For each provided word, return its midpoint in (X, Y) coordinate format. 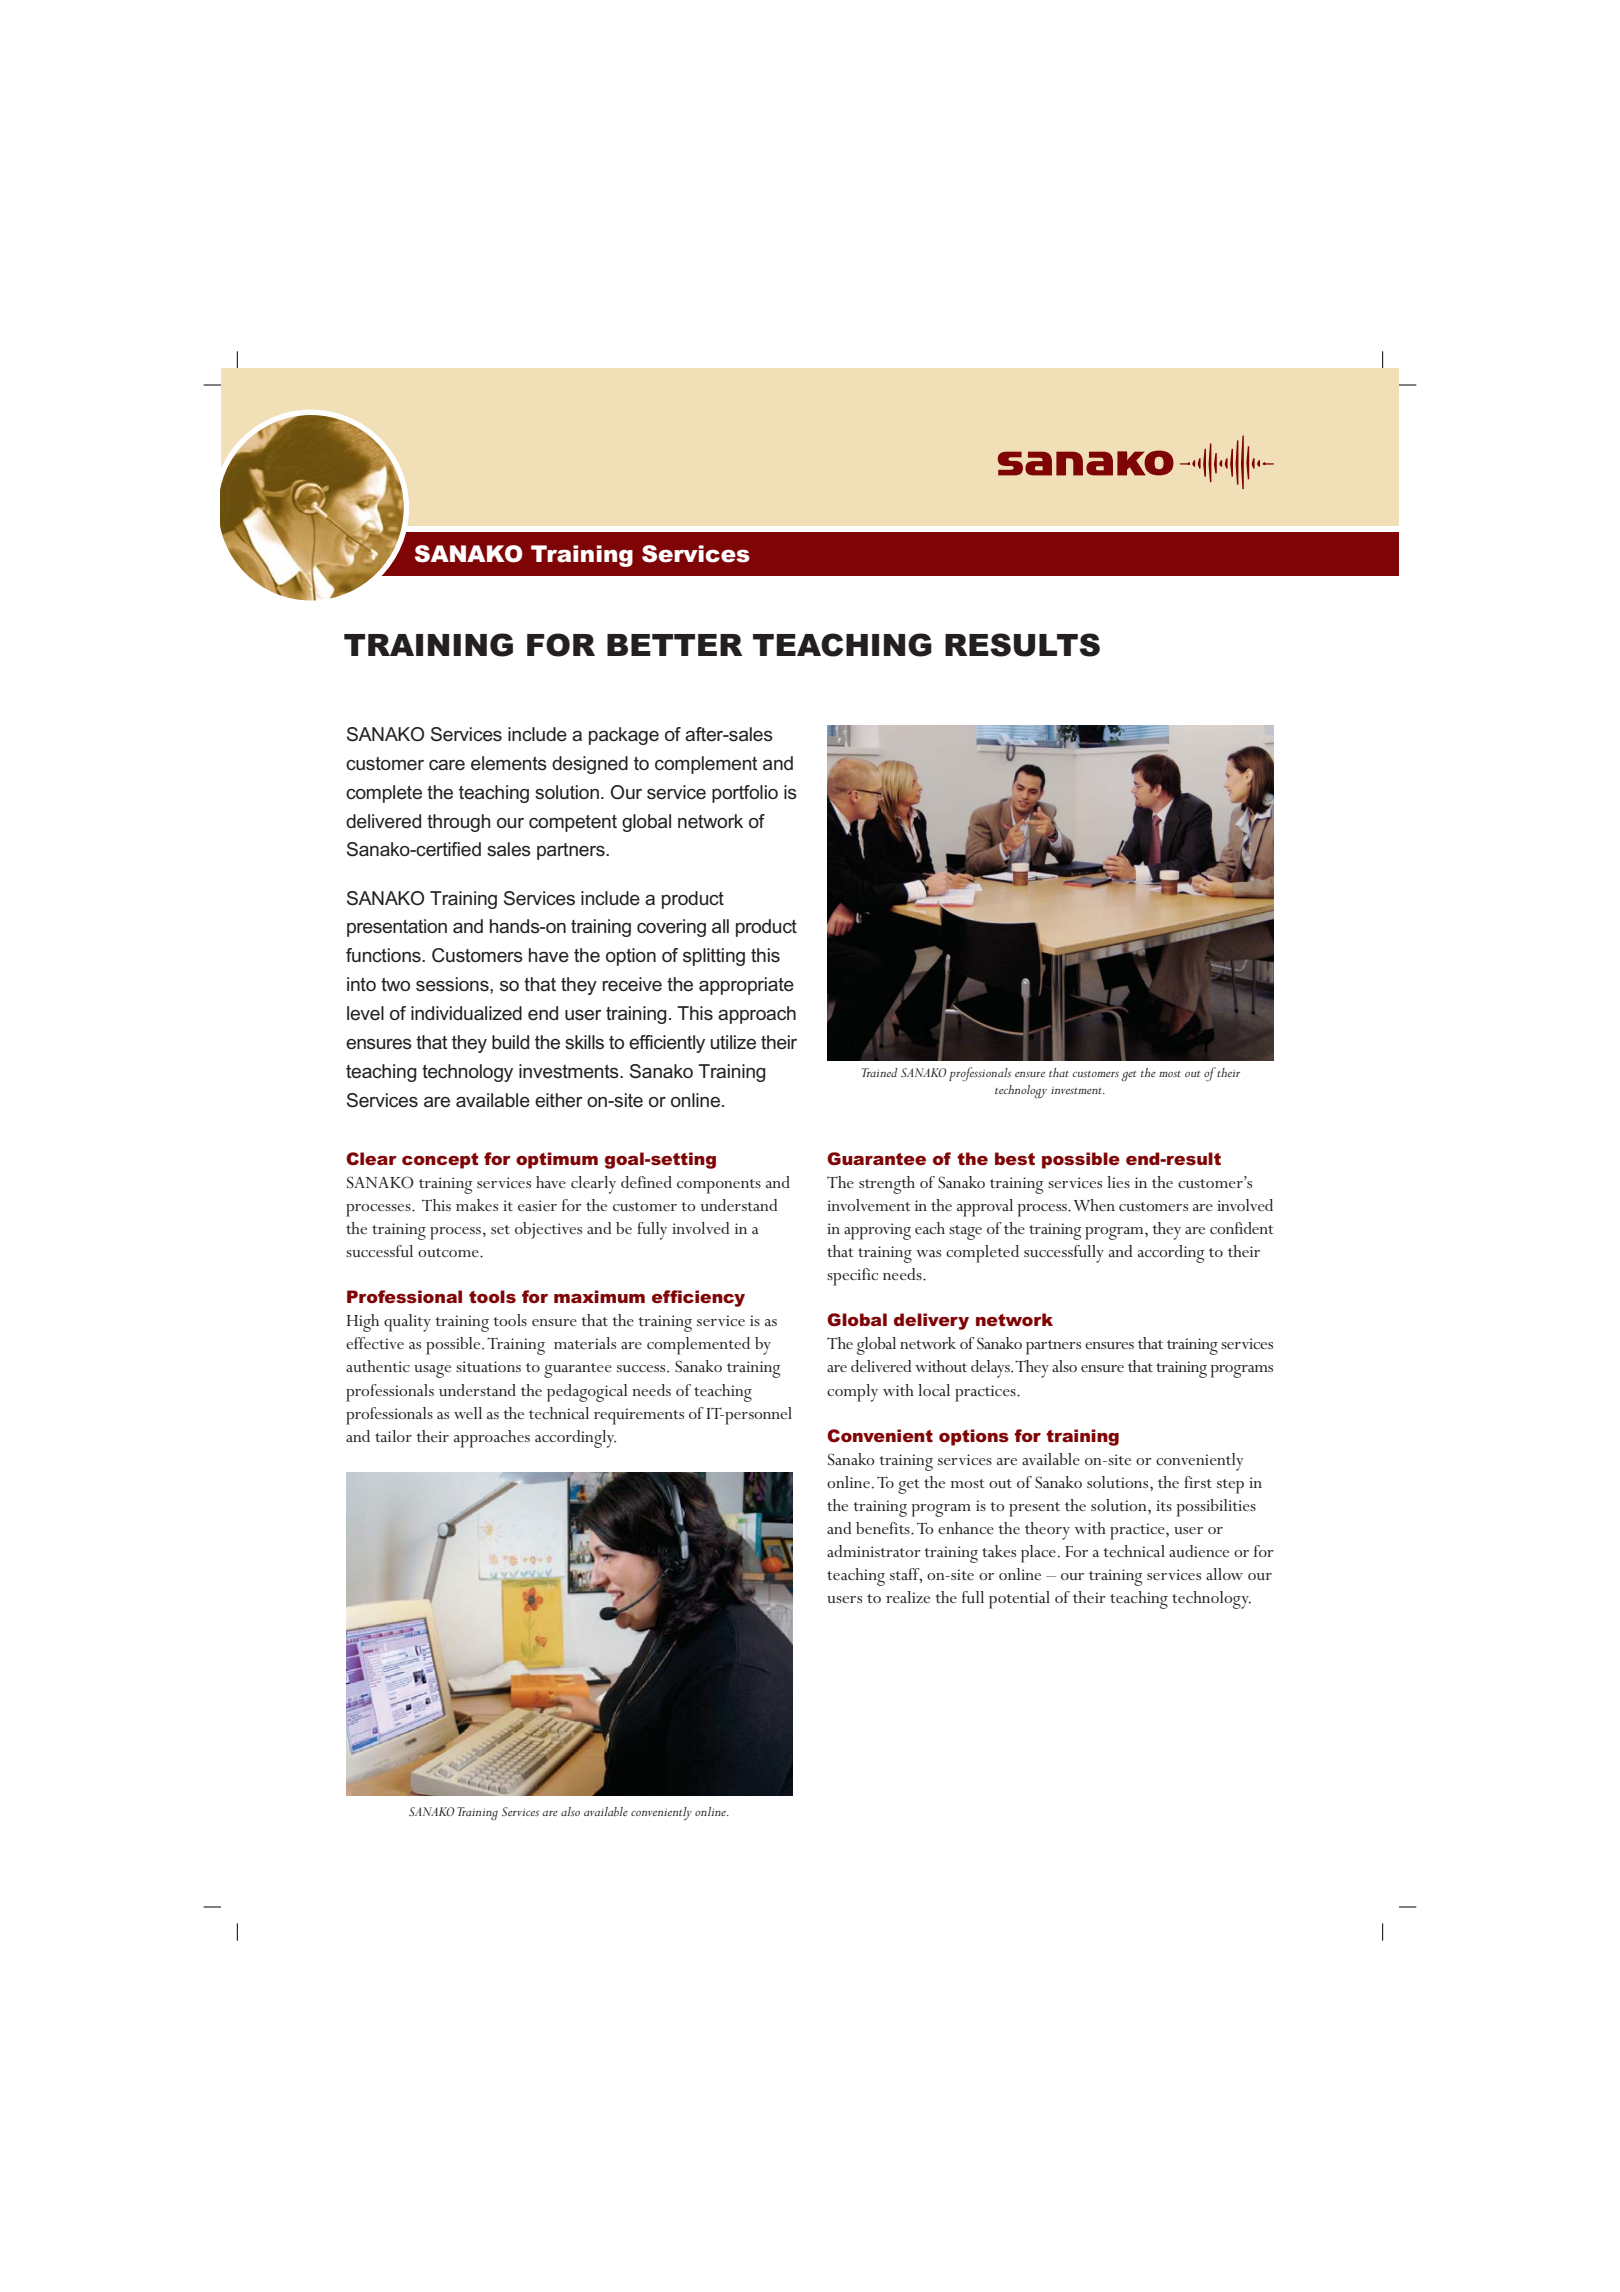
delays (991, 1369)
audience (1199, 1551)
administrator (874, 1551)
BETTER (675, 645)
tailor (393, 1436)
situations (488, 1366)
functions (384, 955)
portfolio (745, 794)
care (447, 765)
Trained (880, 1072)
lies (1118, 1182)
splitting (714, 957)
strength (887, 1185)
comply (852, 1393)
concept (440, 1161)
